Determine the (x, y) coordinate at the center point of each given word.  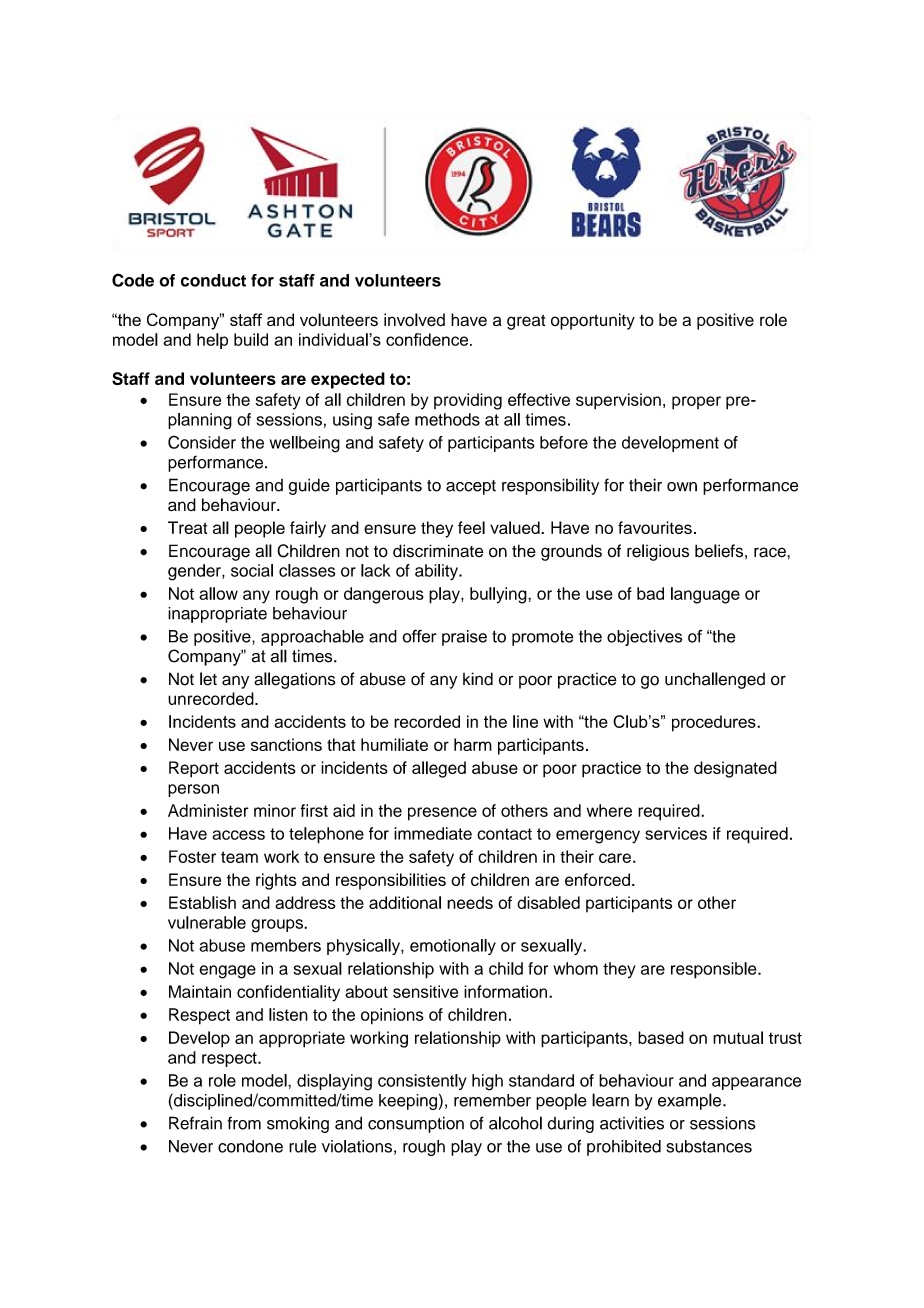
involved (414, 320)
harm (473, 744)
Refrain (195, 1123)
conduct (213, 280)
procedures (715, 723)
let (208, 679)
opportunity (593, 321)
